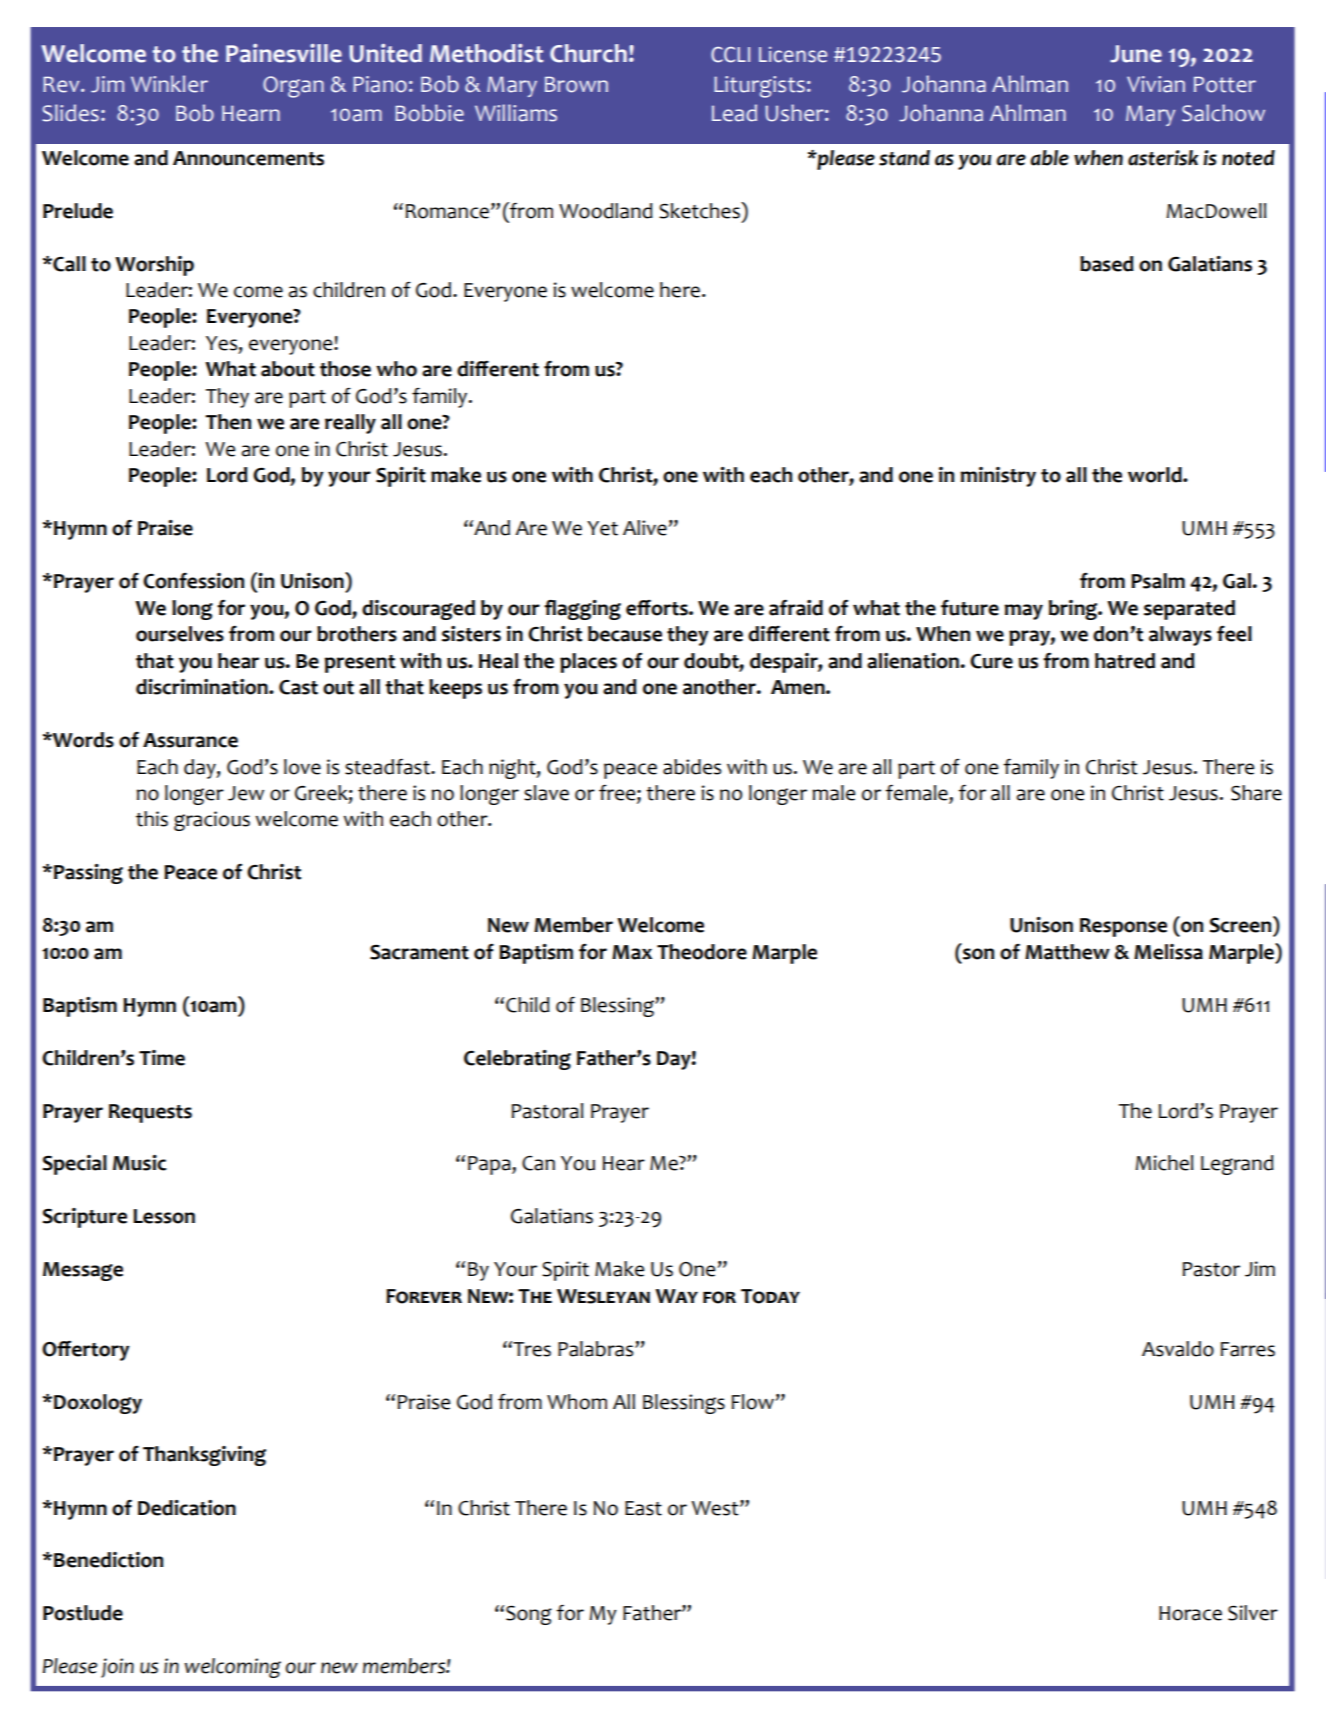 This screenshot has width=1326, height=1717. Describe the element at coordinates (603, 1296) in the screenshot. I see `Wesleyan` at that location.
